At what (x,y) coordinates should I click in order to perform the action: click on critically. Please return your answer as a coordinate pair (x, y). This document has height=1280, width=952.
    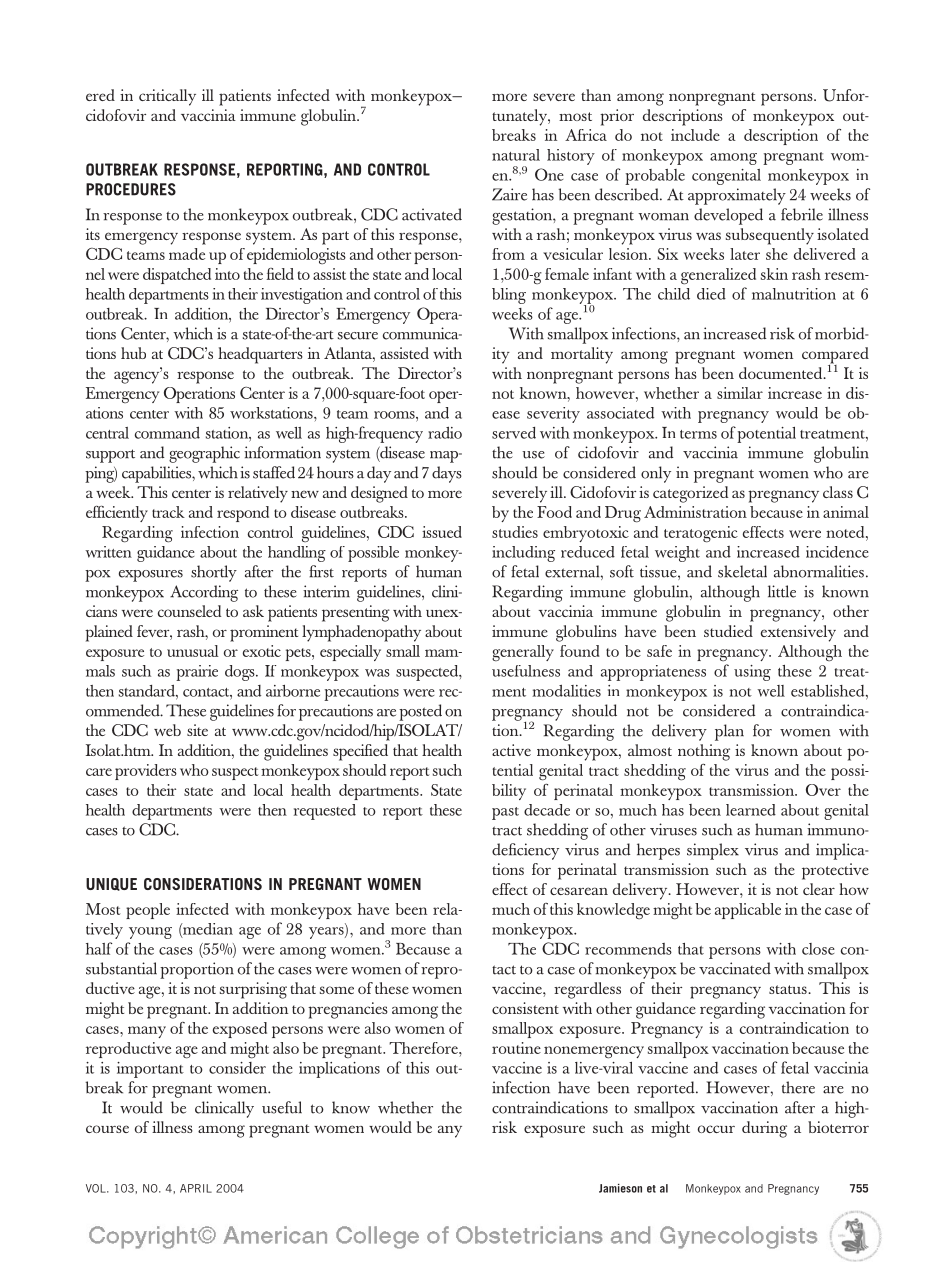
    Looking at the image, I should click on (167, 97).
